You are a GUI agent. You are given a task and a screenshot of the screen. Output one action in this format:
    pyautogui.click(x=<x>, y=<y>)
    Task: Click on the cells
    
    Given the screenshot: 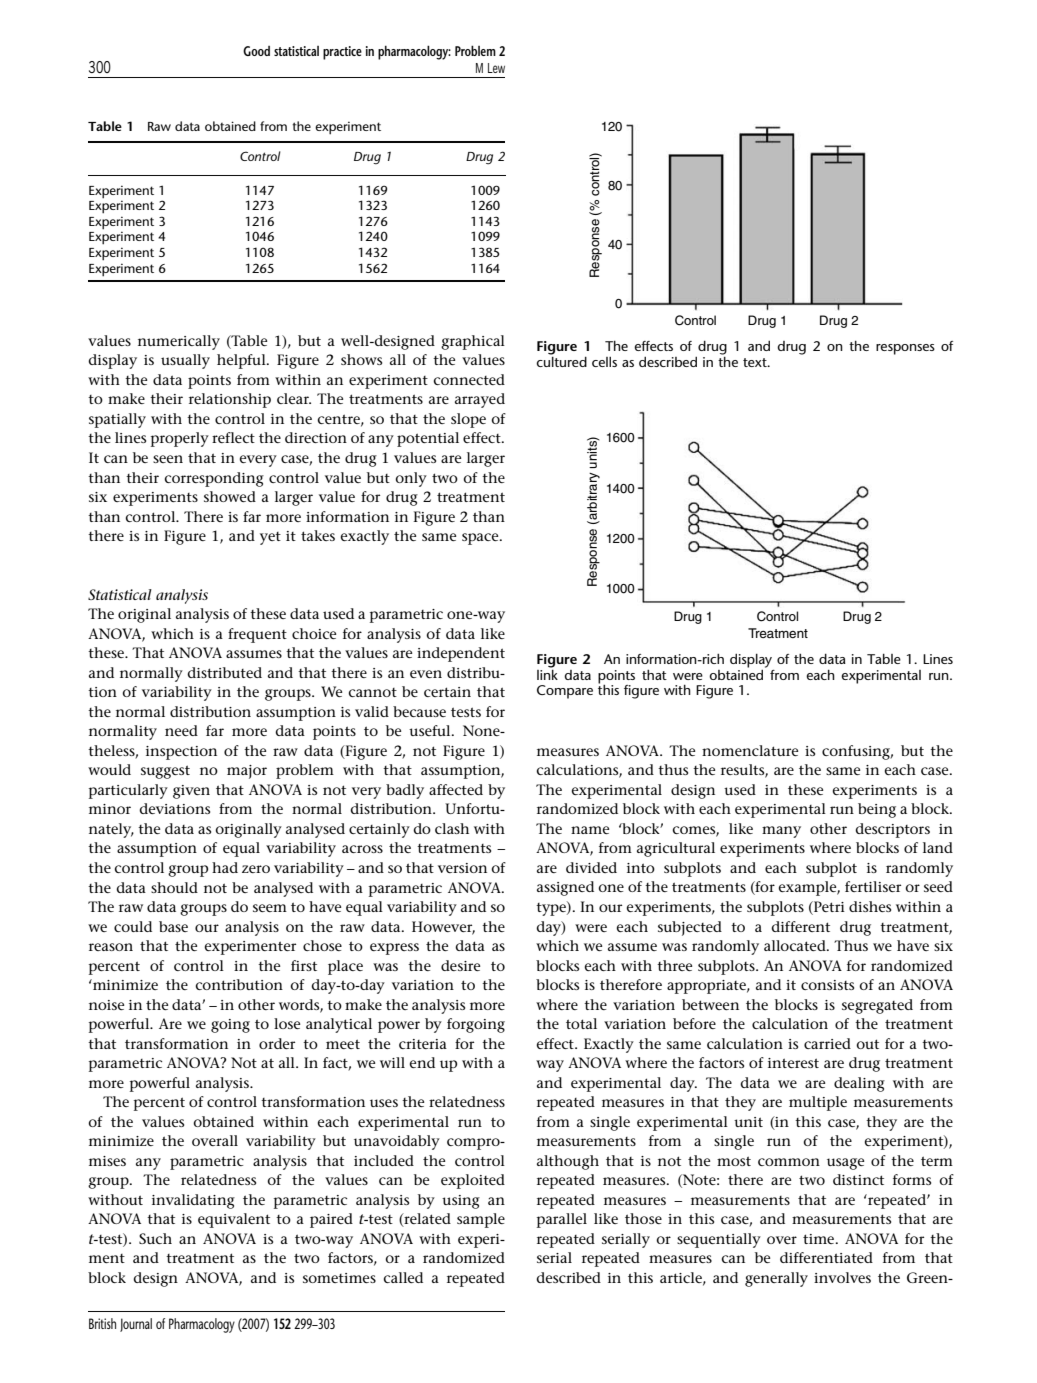 What is the action you would take?
    pyautogui.click(x=604, y=362)
